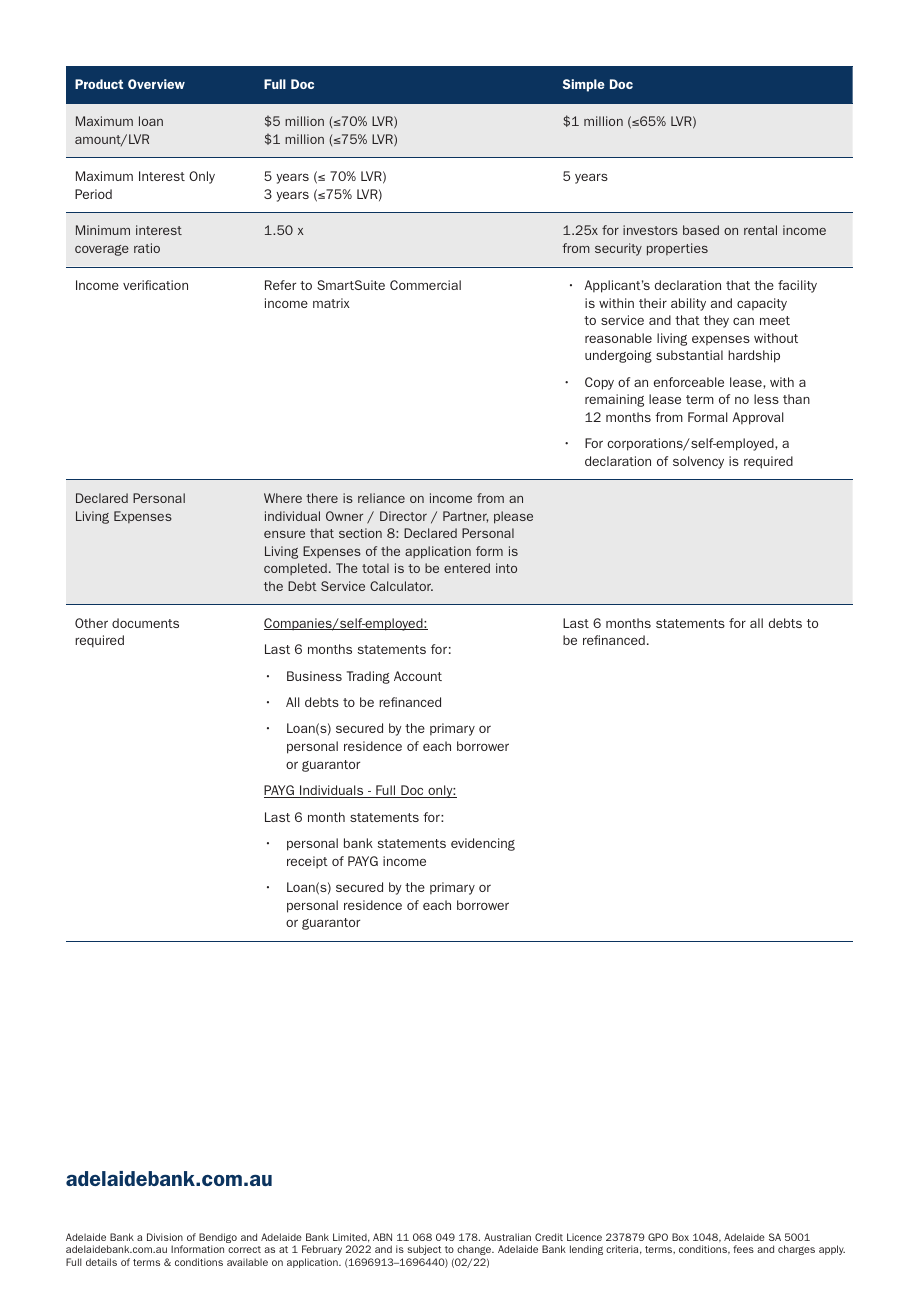 The height and width of the image is (1308, 924). What do you see at coordinates (754, 356) in the image?
I see `hardship` at bounding box center [754, 356].
